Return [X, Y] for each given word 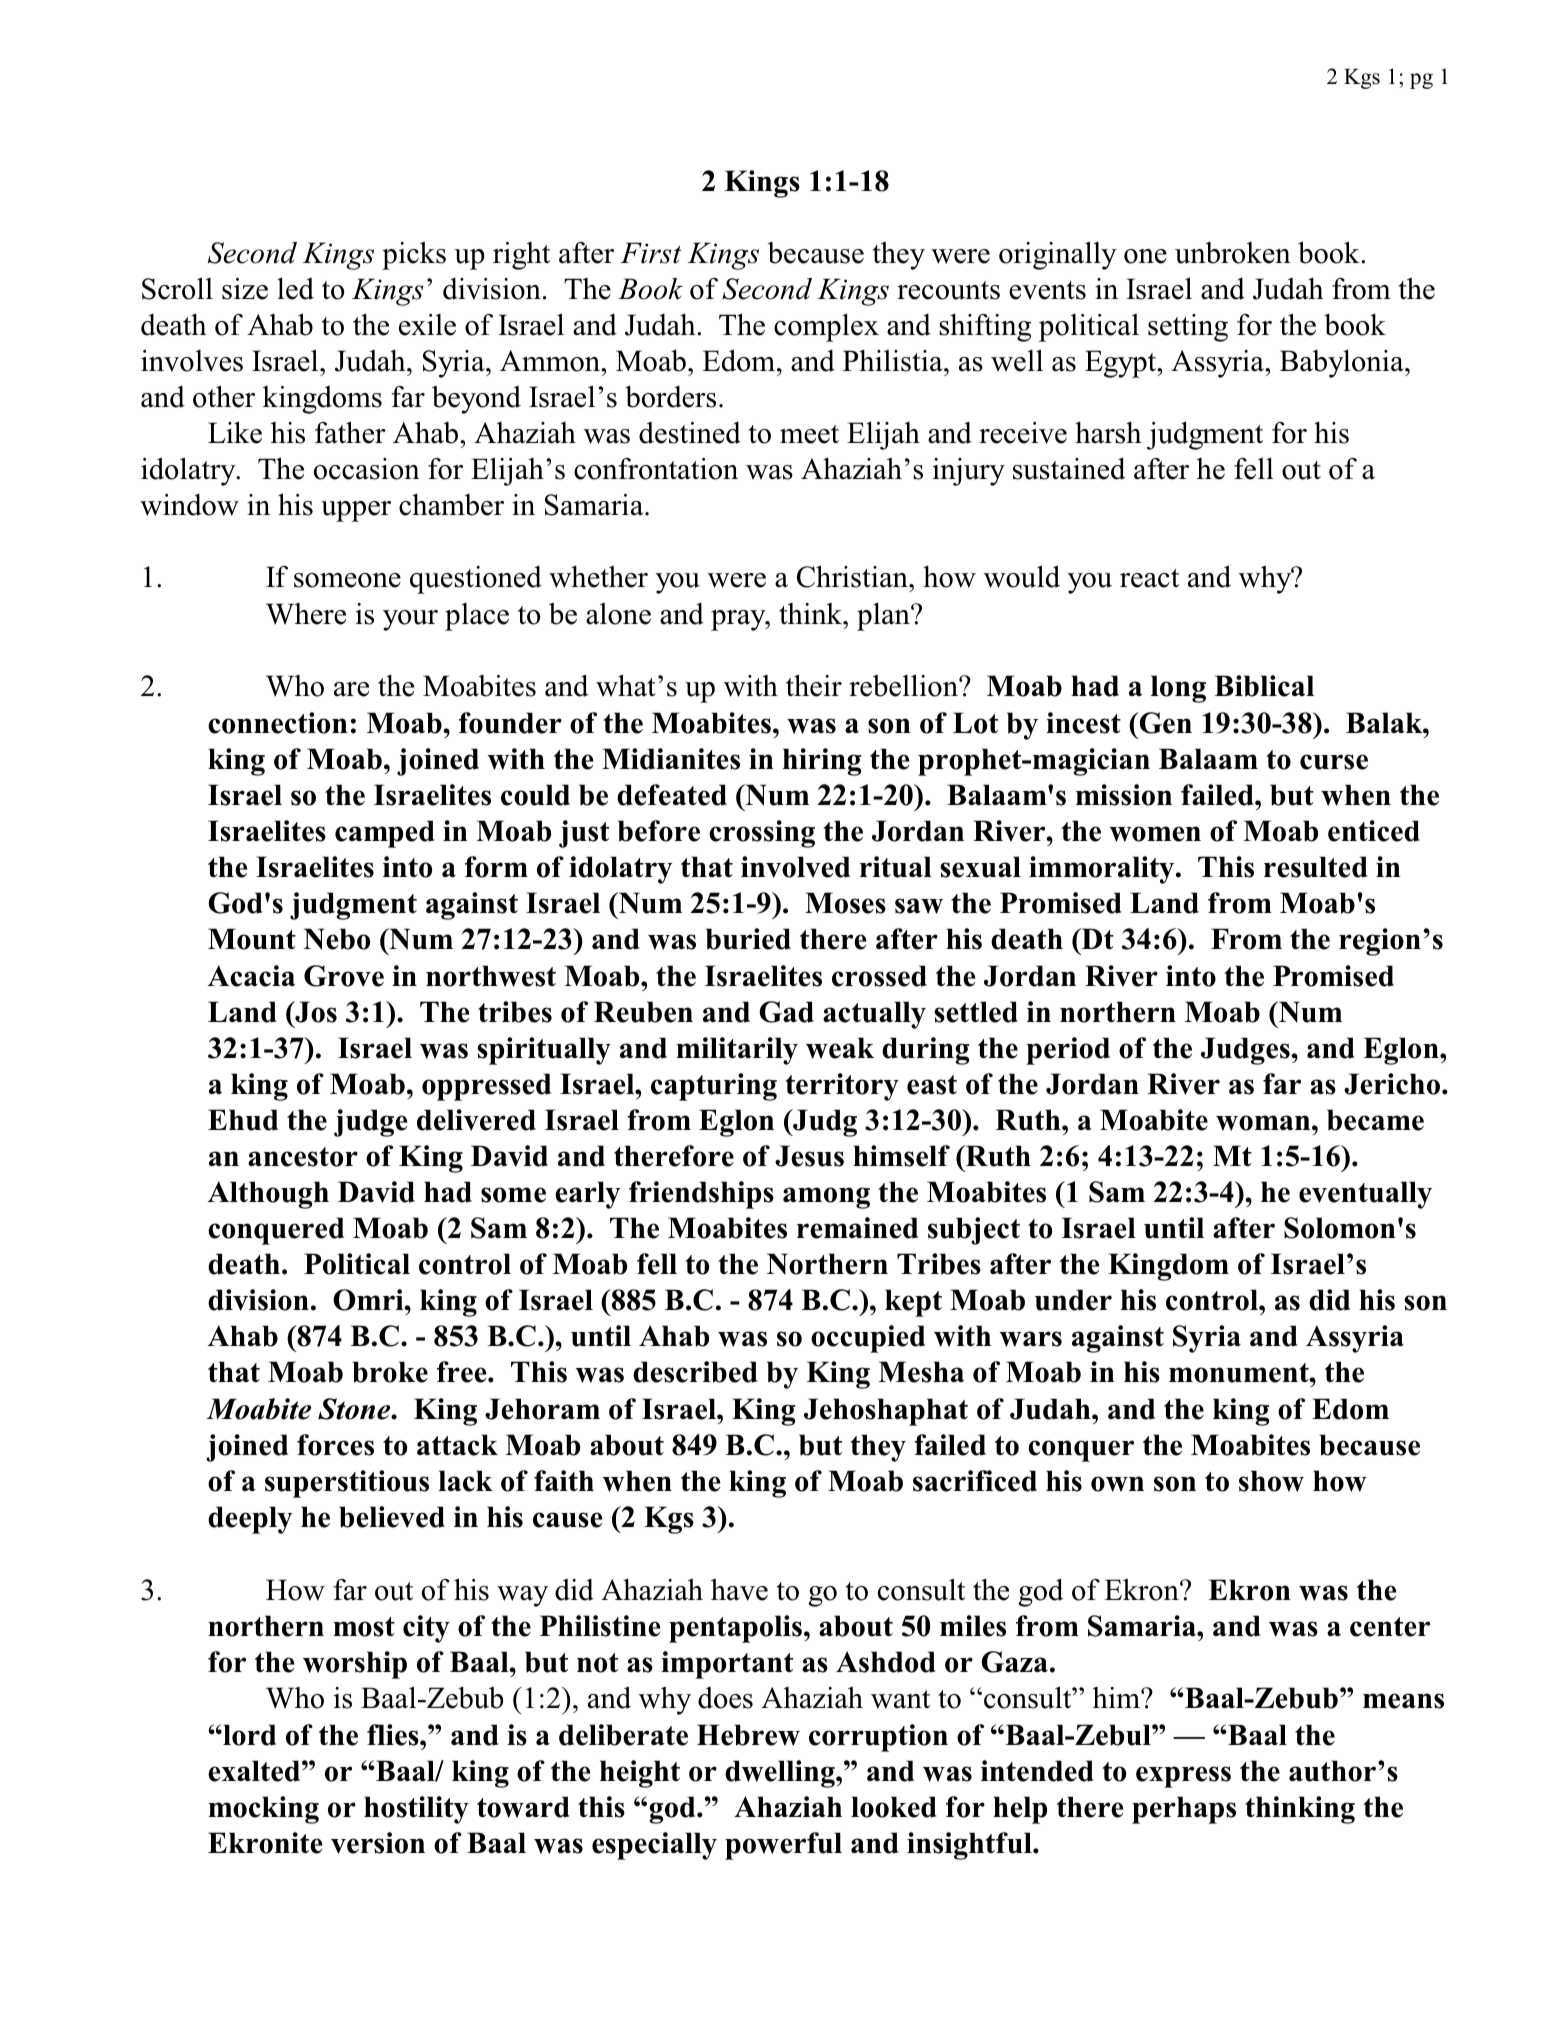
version [378, 1843]
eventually [1365, 1195]
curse [1334, 762]
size [245, 289]
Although [268, 1195]
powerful [783, 1846]
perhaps [1184, 1810]
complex [826, 328]
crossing [762, 834]
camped [384, 834]
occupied [868, 1339]
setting [1188, 328]
